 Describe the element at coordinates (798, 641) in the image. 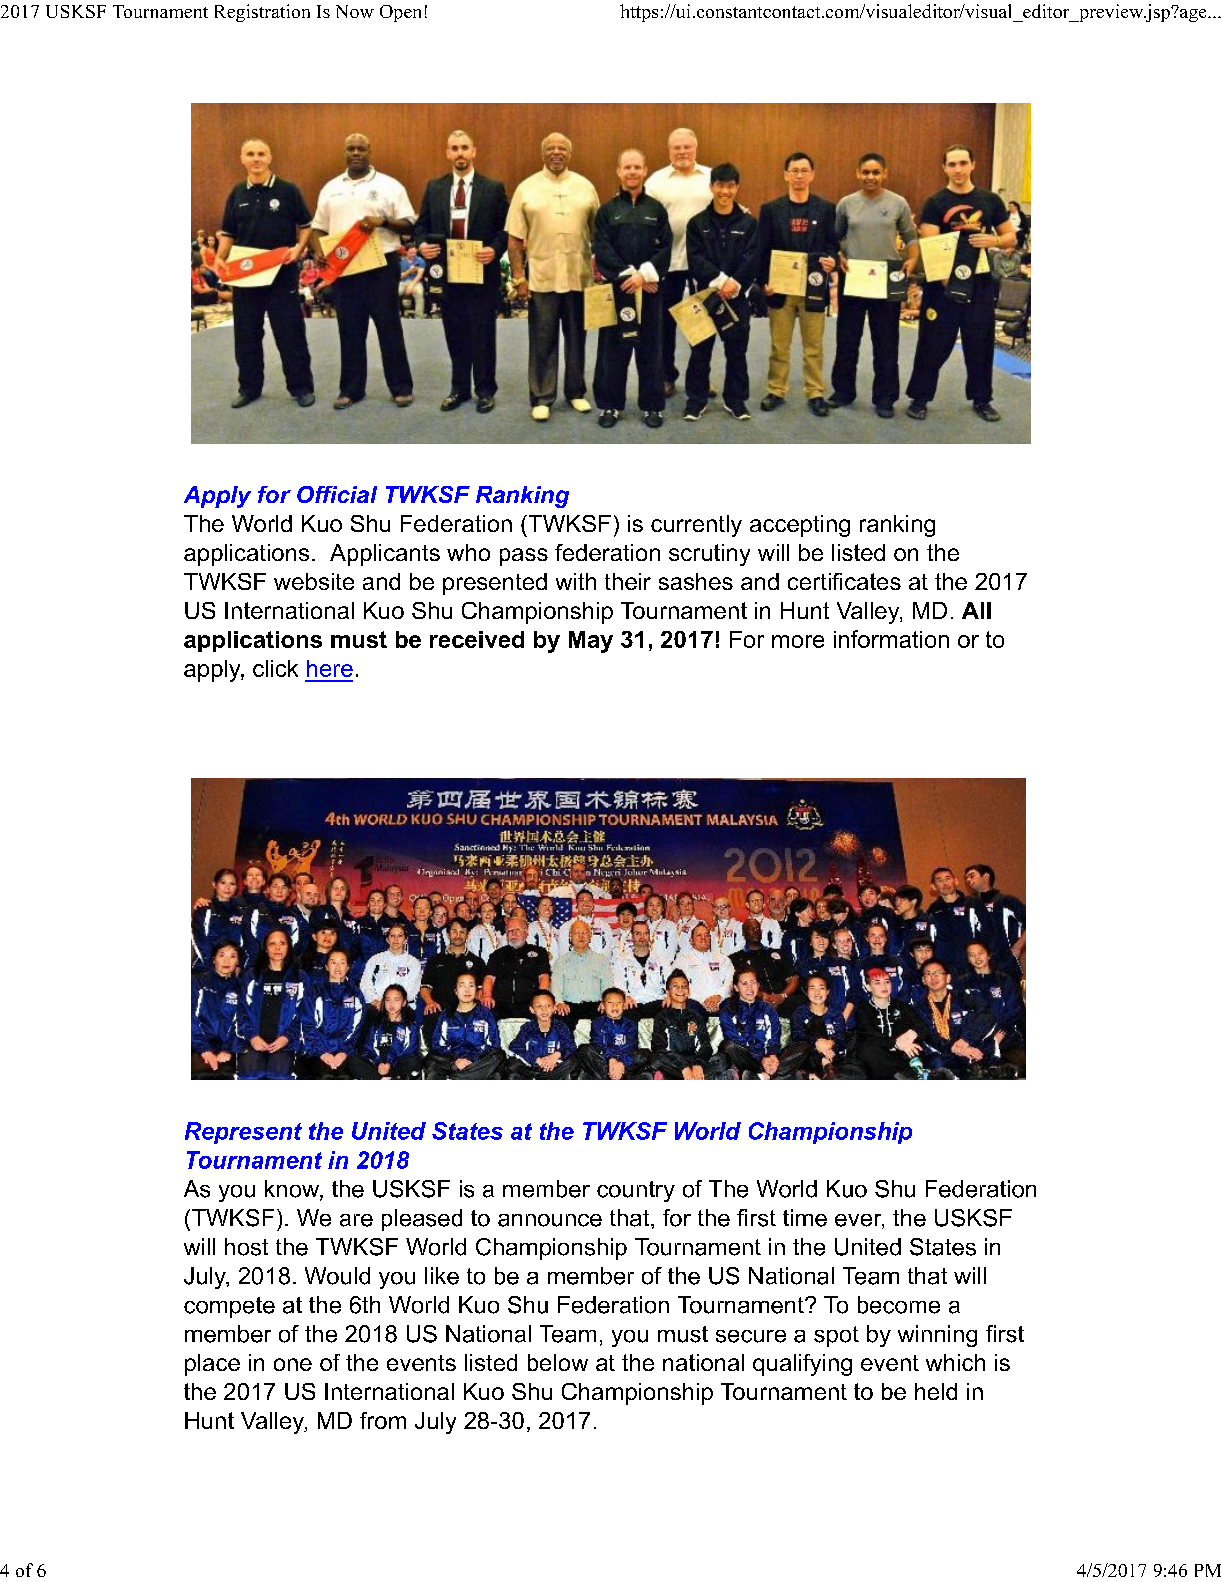

I see `more` at that location.
